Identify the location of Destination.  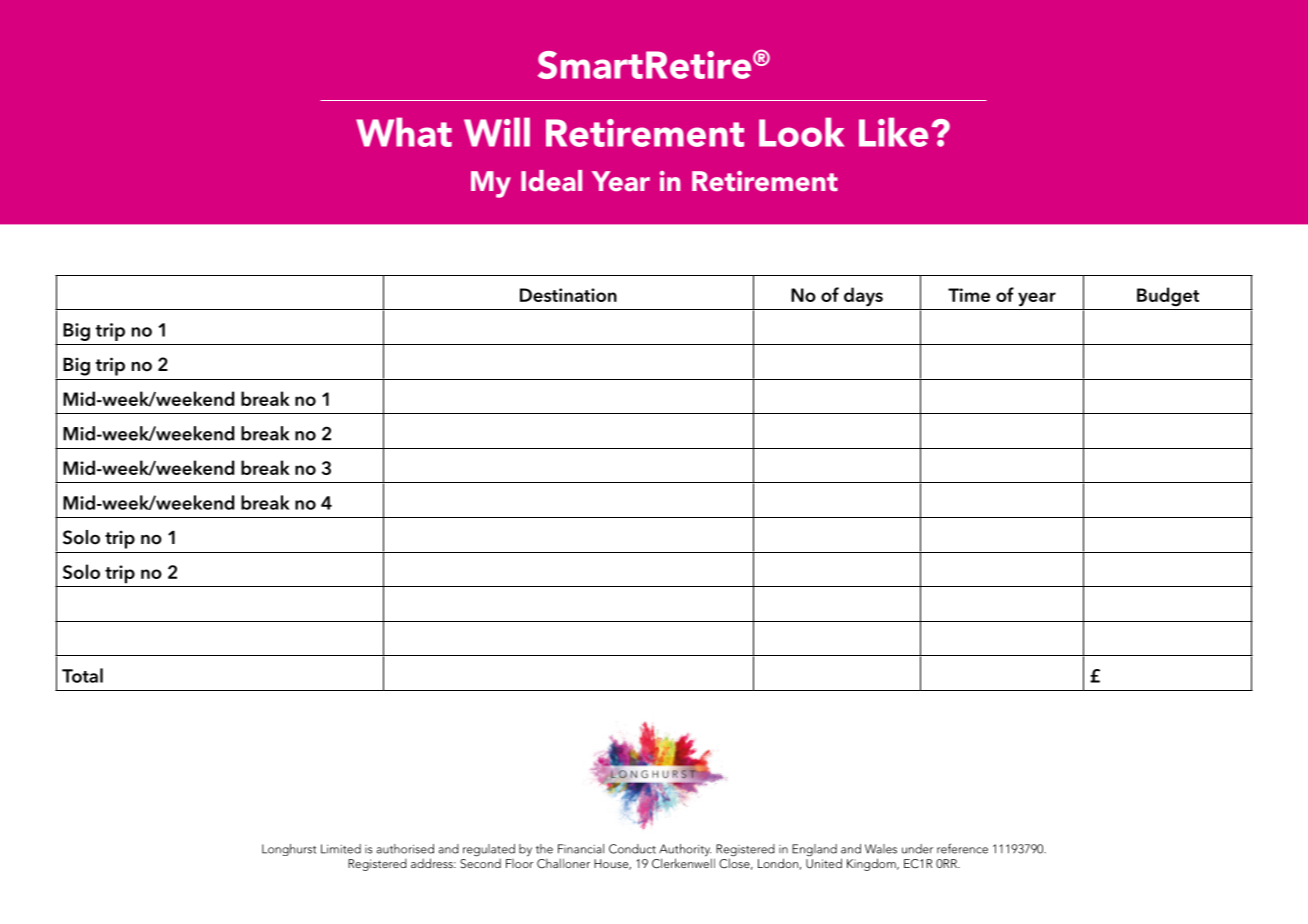
(568, 295).
